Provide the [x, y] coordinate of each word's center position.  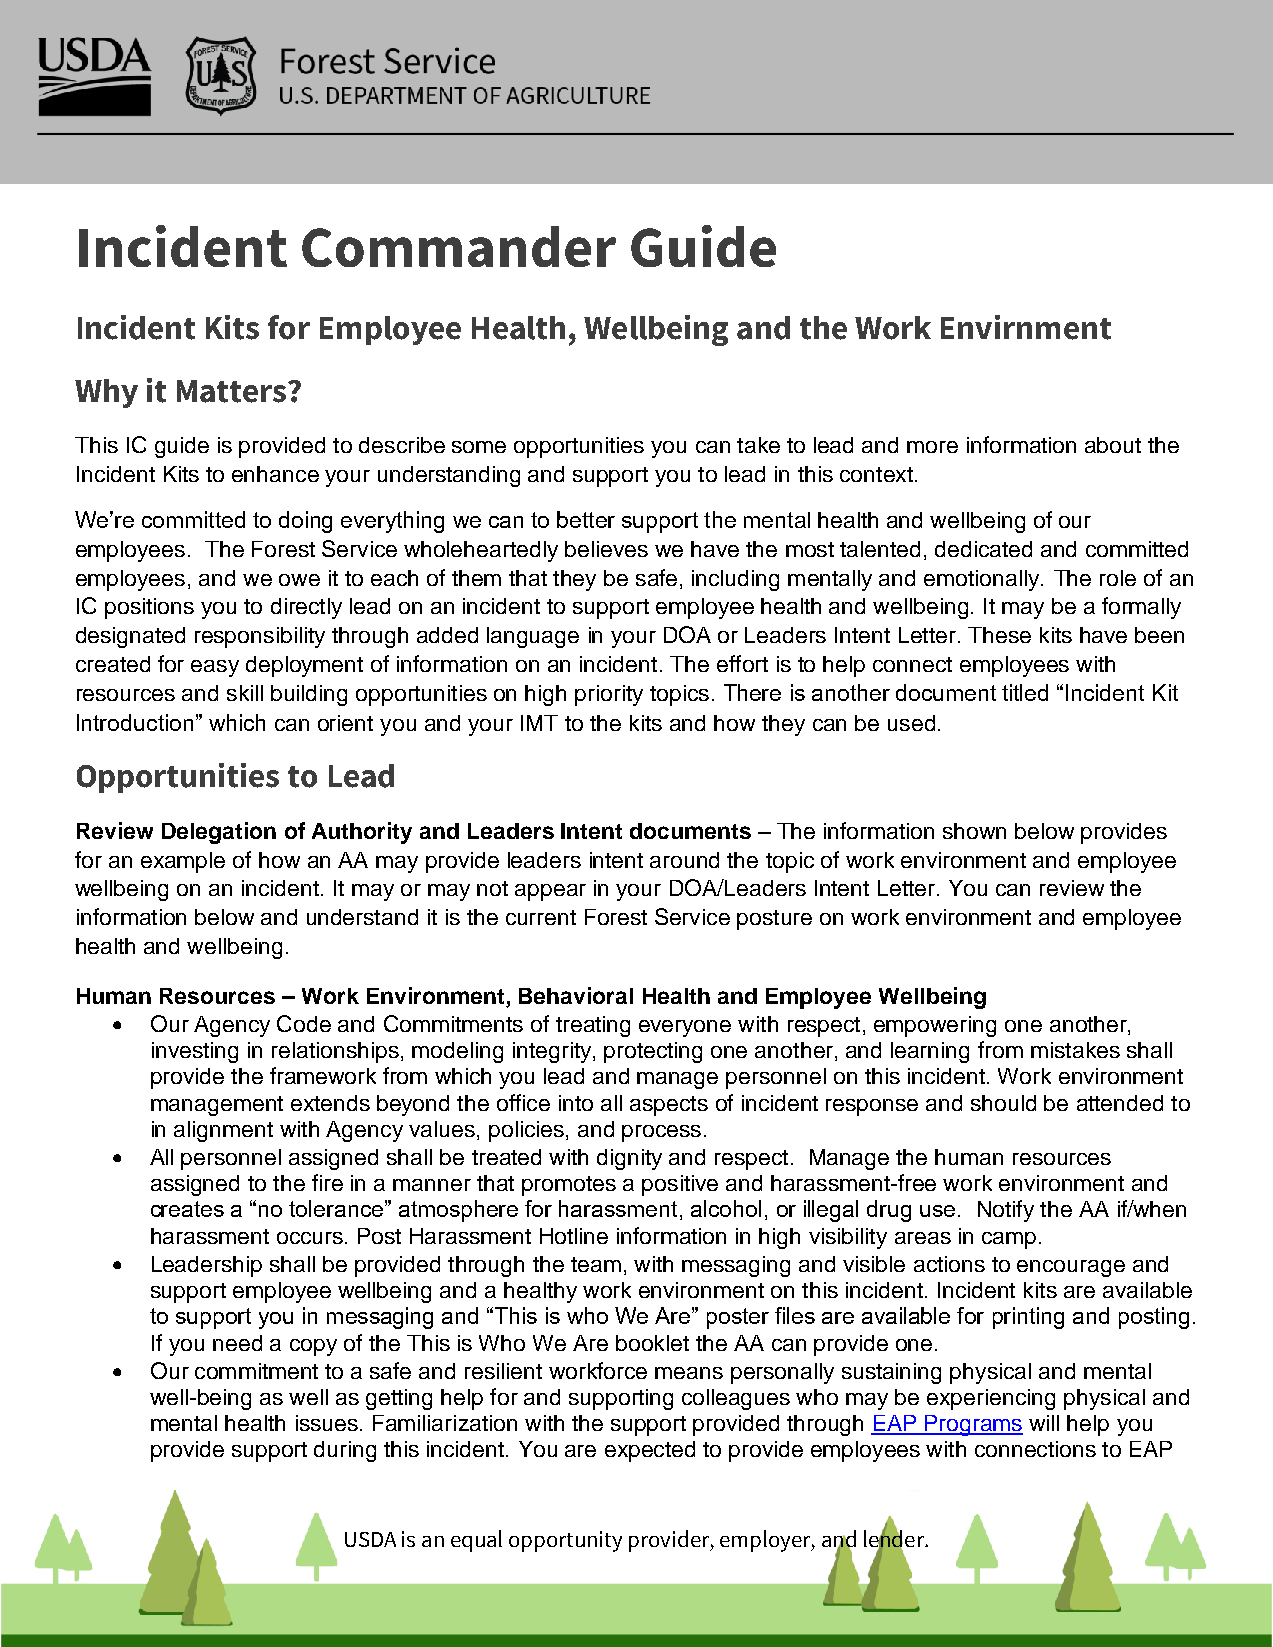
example [183, 862]
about [1113, 445]
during [345, 1451]
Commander [459, 246]
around [684, 860]
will [1044, 1423]
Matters [231, 391]
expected [650, 1451]
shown [974, 831]
